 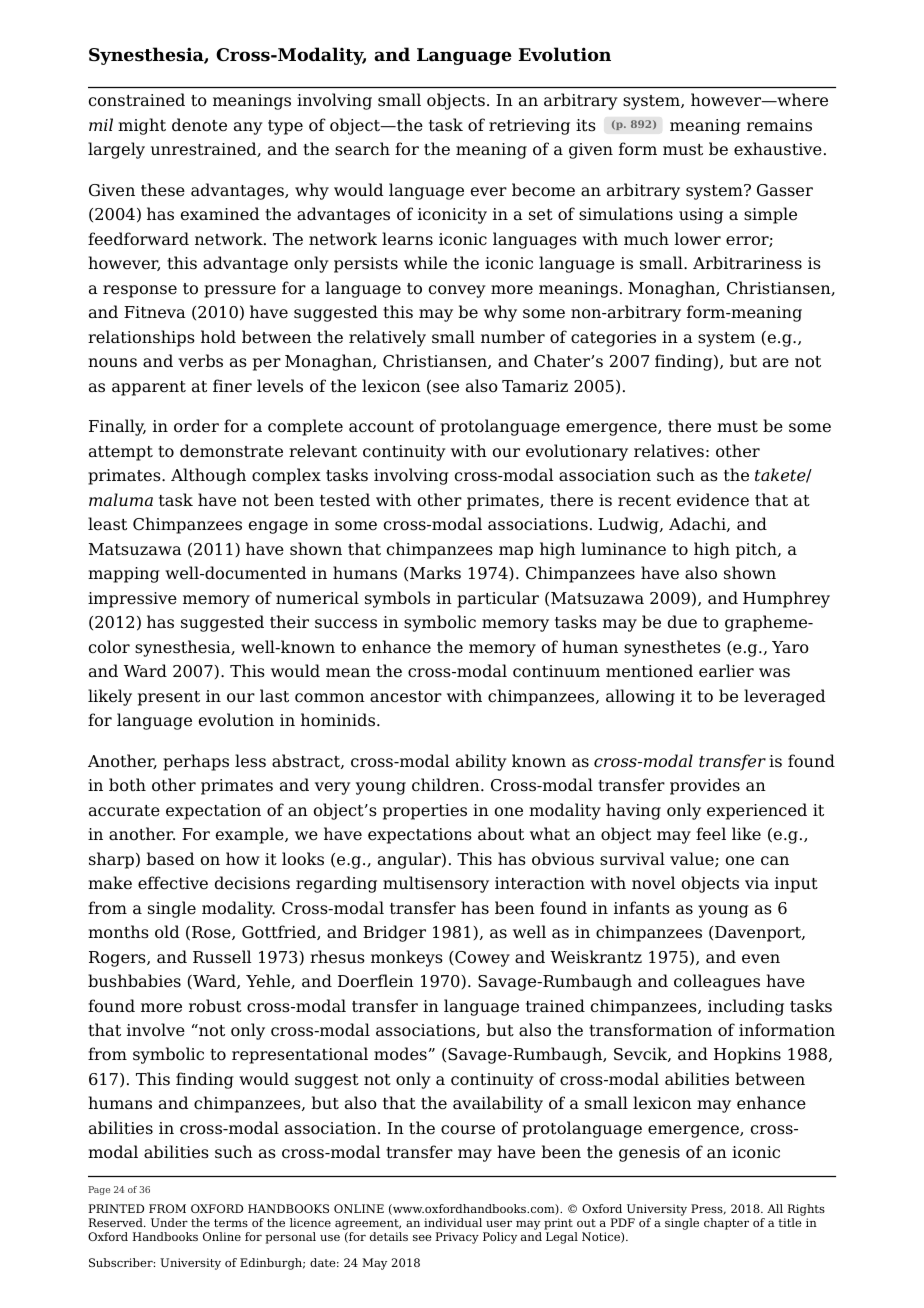 What do you see at coordinates (453, 1222) in the screenshot?
I see `individual` at bounding box center [453, 1222].
